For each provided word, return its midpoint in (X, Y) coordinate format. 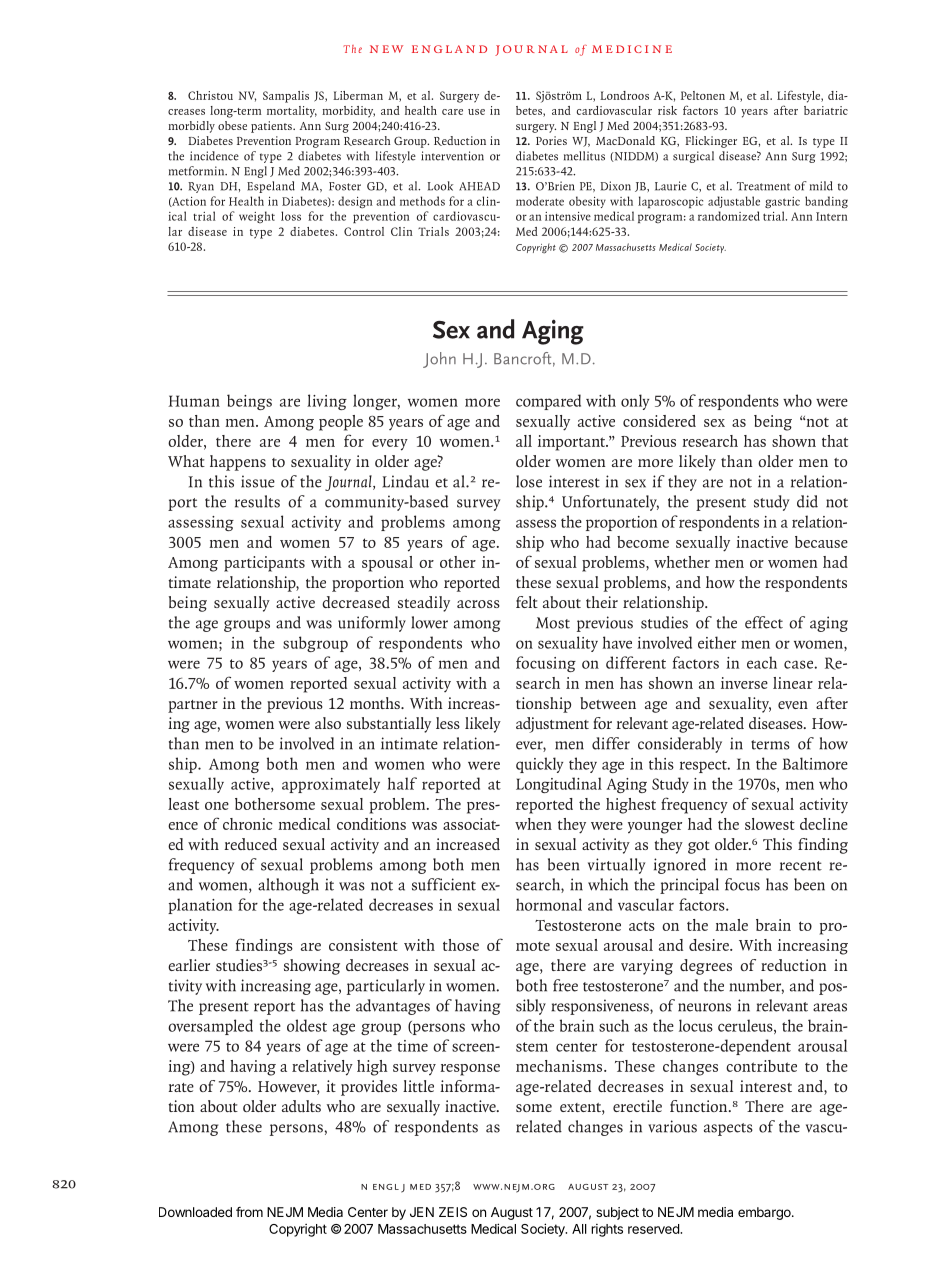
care (452, 112)
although (288, 886)
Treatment (763, 186)
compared (548, 402)
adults (301, 1106)
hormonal (549, 904)
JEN (422, 1212)
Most (553, 623)
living (327, 402)
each (762, 662)
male (731, 925)
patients (272, 127)
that (835, 441)
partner (193, 706)
